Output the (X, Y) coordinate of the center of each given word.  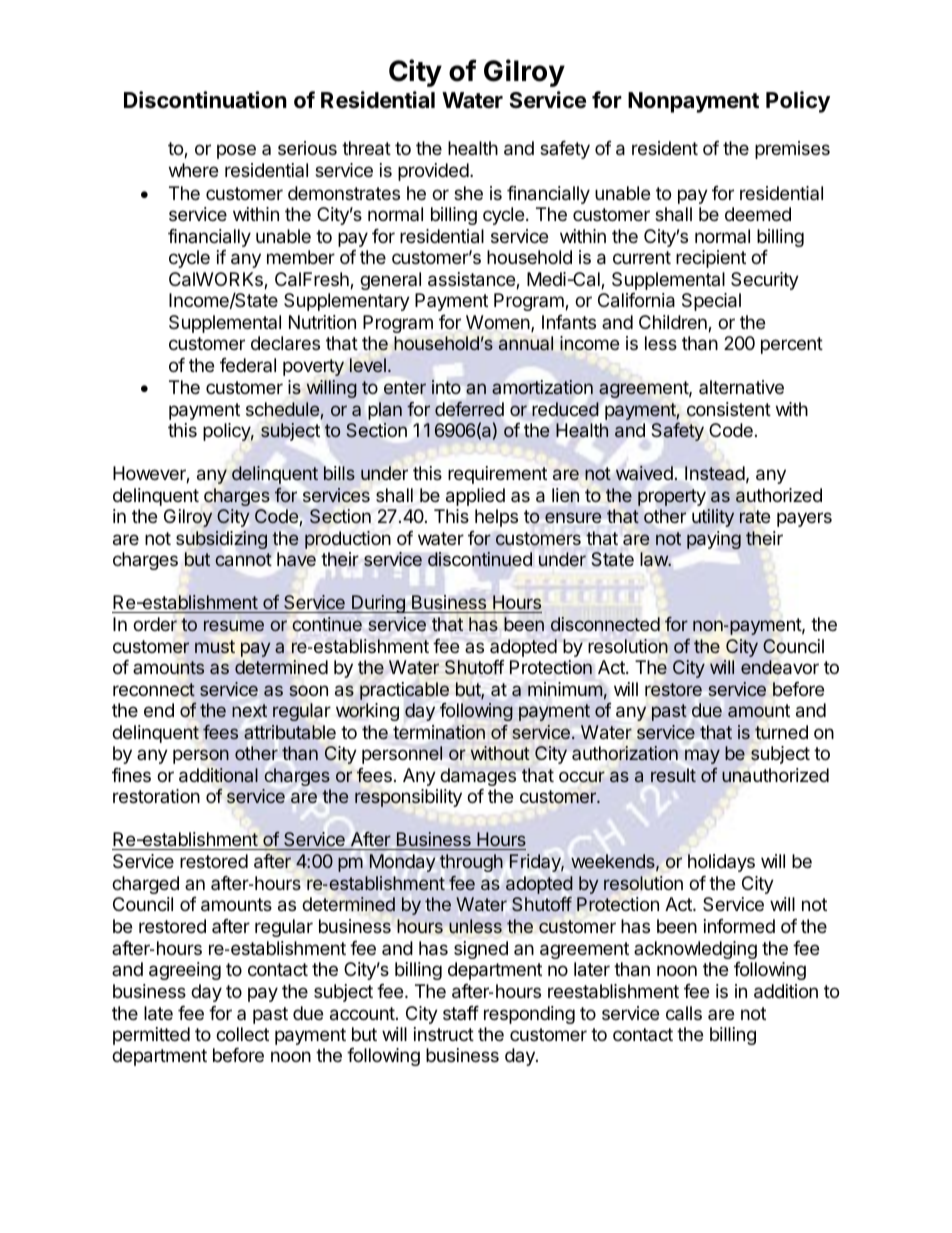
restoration (156, 796)
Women (499, 323)
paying (714, 540)
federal (248, 365)
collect (242, 1034)
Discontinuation (205, 100)
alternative (741, 387)
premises (792, 150)
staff (461, 1013)
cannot (243, 559)
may (702, 756)
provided (433, 172)
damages (478, 777)
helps (496, 518)
